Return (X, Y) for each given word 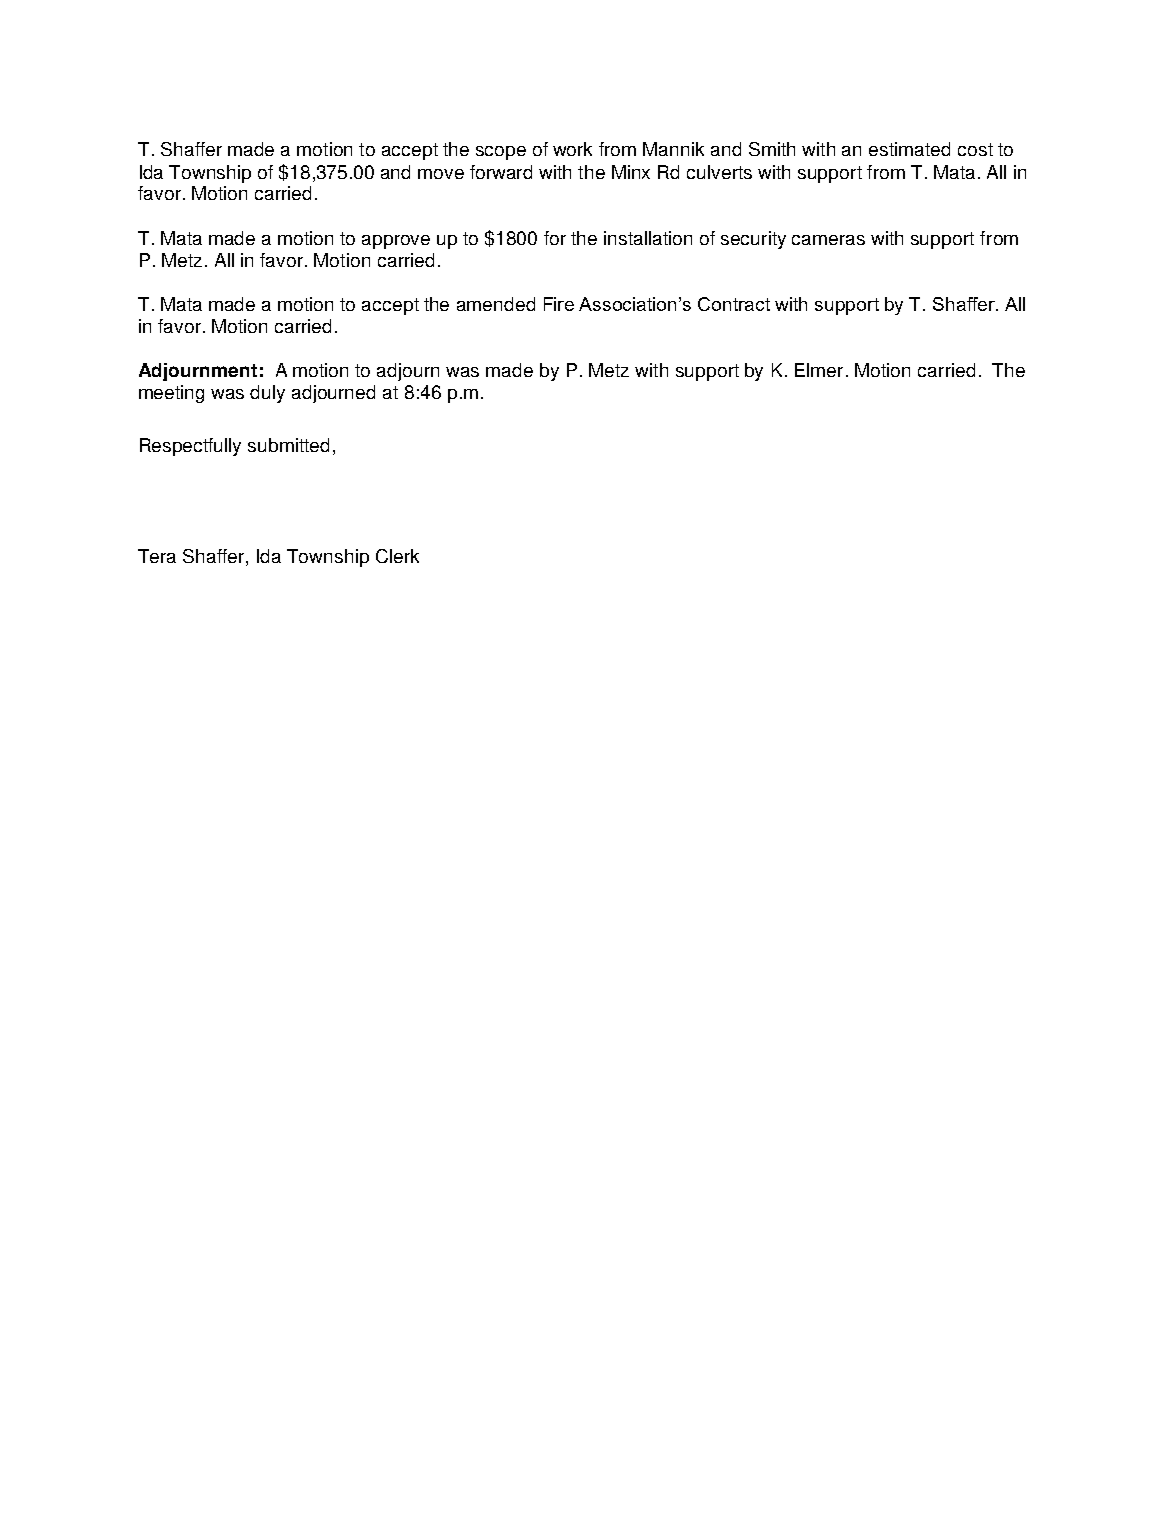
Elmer (821, 370)
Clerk (397, 556)
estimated (909, 149)
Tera (157, 556)
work (572, 149)
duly (267, 394)
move (441, 174)
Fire (559, 304)
